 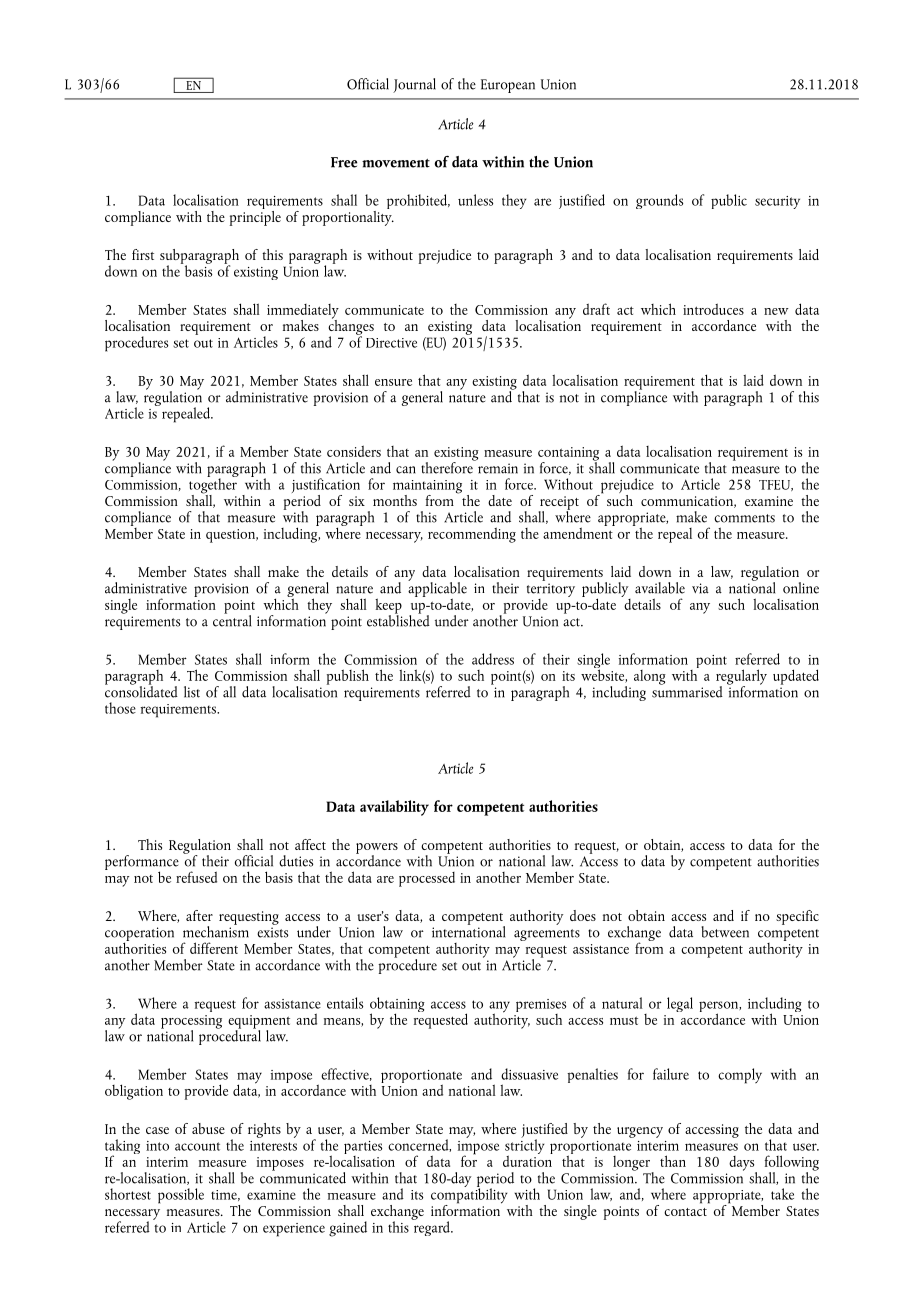 I want to click on between, so click(x=725, y=932).
